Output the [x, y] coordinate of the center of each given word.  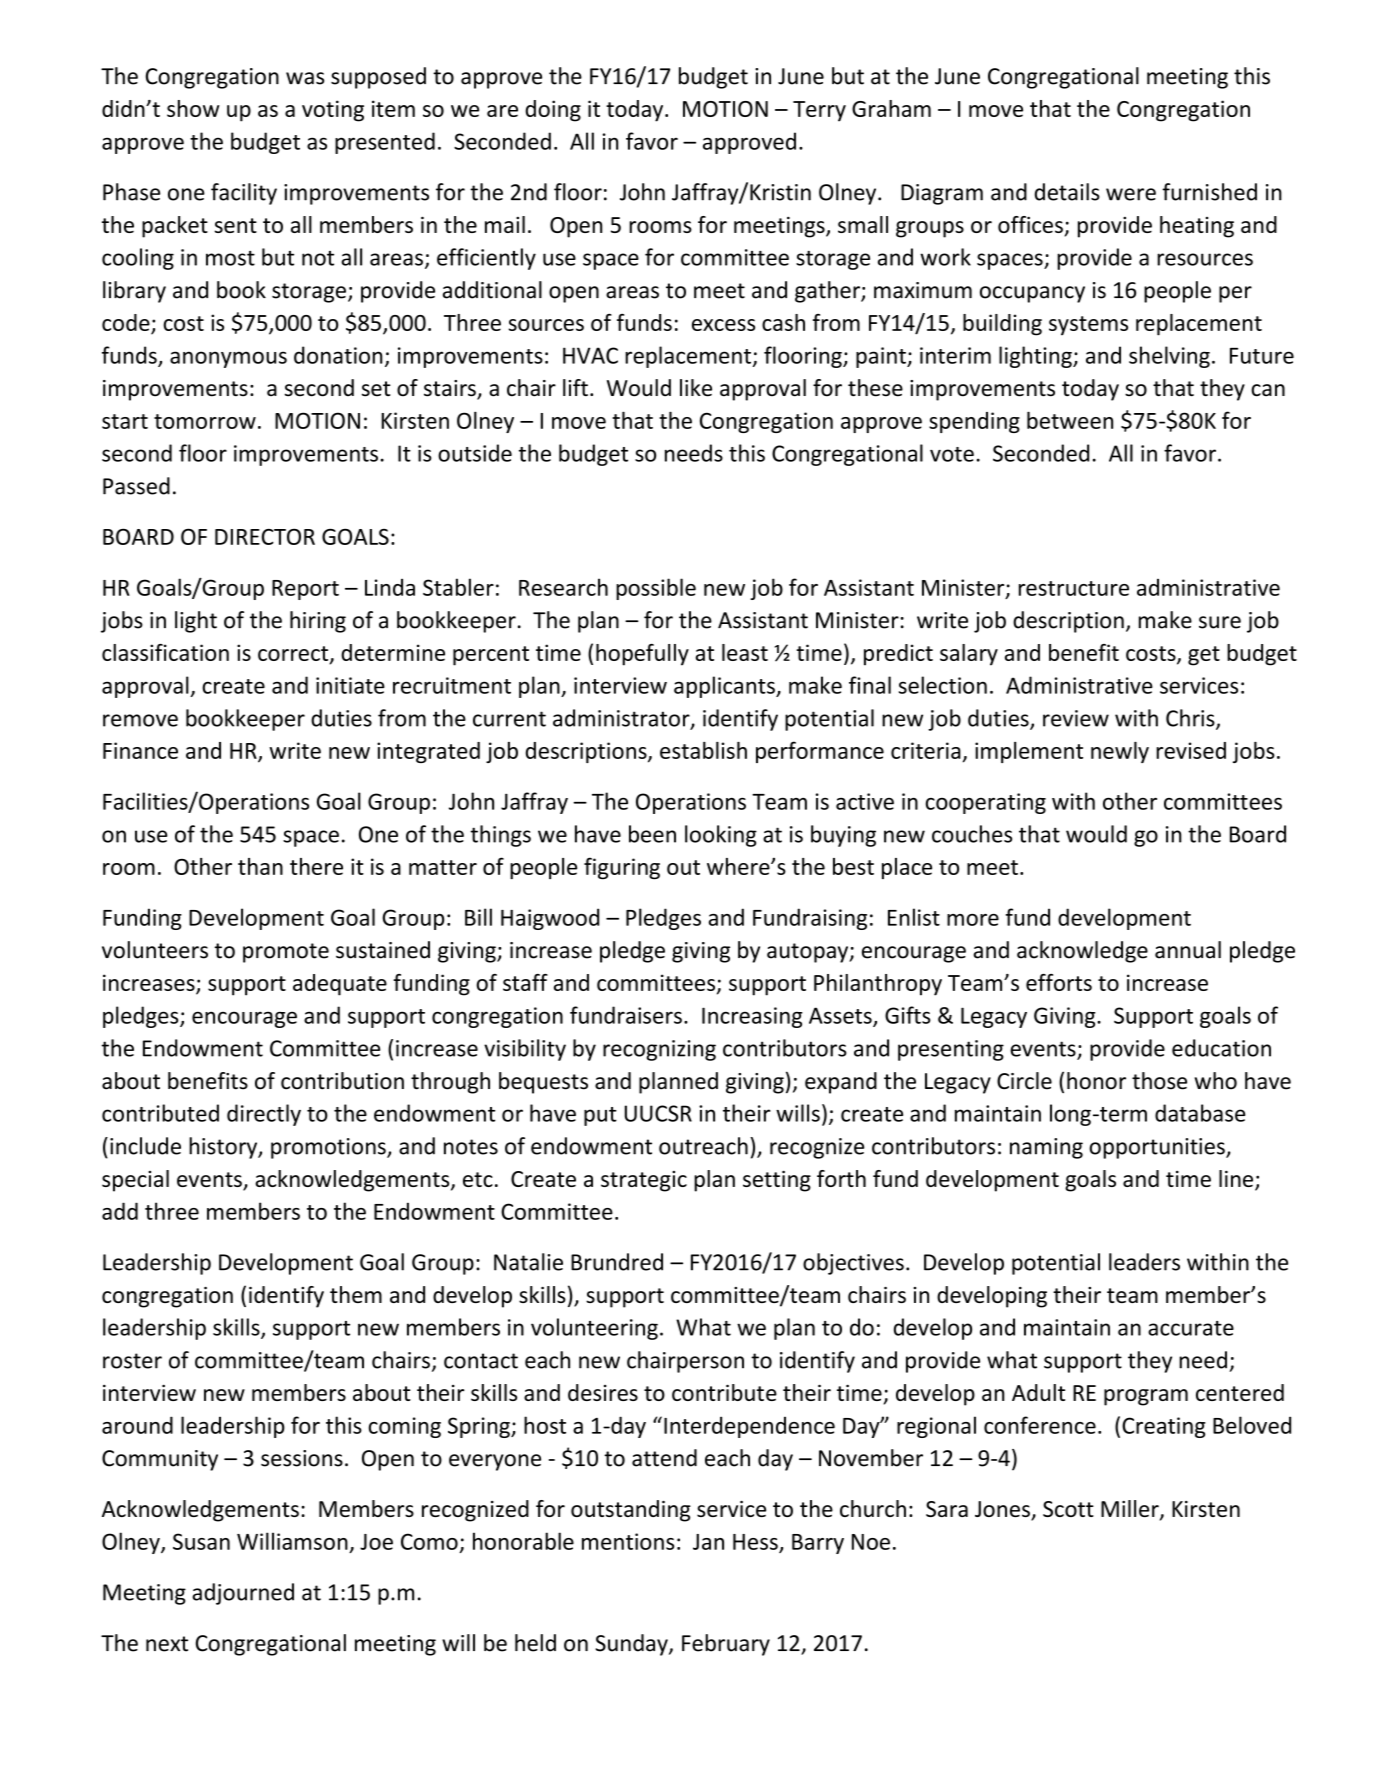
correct [294, 655]
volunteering [594, 1329]
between [1070, 420]
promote [286, 953]
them [356, 1294]
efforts [1059, 982]
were [1131, 194]
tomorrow [205, 421]
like [696, 388]
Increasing [752, 1017]
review [1076, 718]
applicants [725, 687]
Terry [819, 111]
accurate [1191, 1328]
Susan [201, 1541]
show [193, 108]
